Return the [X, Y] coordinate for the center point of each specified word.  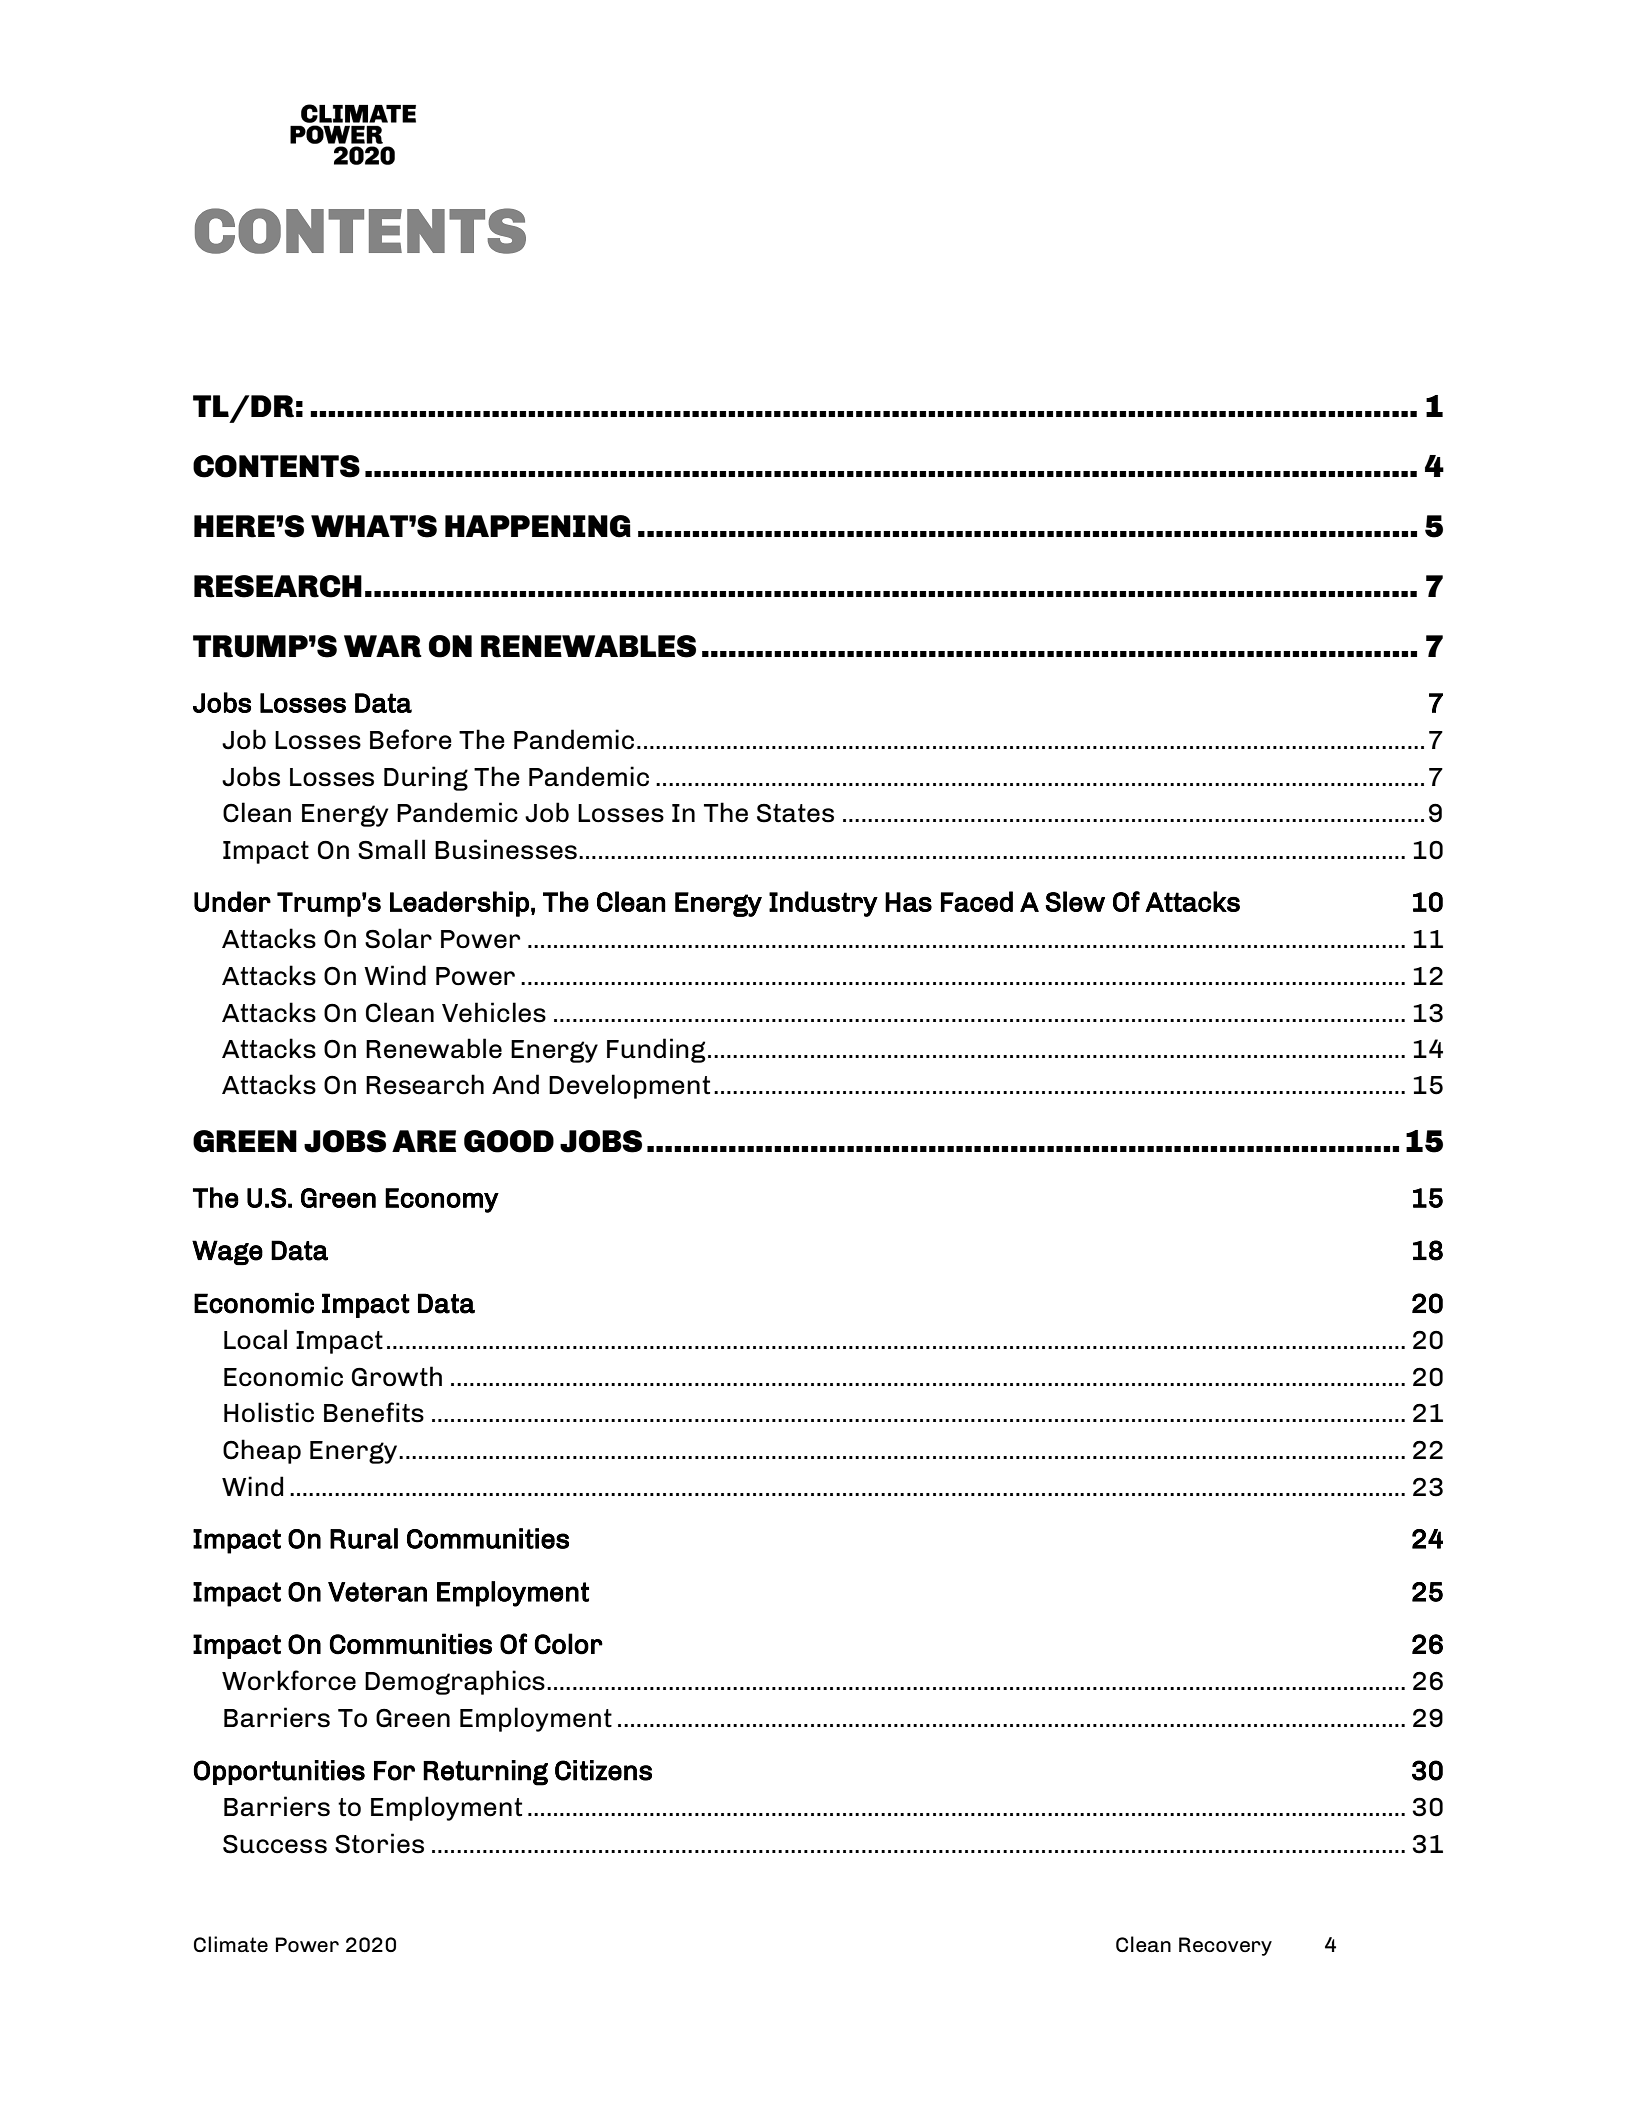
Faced [977, 901]
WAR [383, 646]
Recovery [1225, 1946]
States [795, 813]
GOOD [509, 1141]
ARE [424, 1141]
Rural [364, 1538]
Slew [1075, 901]
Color [569, 1644]
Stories [379, 1843]
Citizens [603, 1770]
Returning [485, 1773]
